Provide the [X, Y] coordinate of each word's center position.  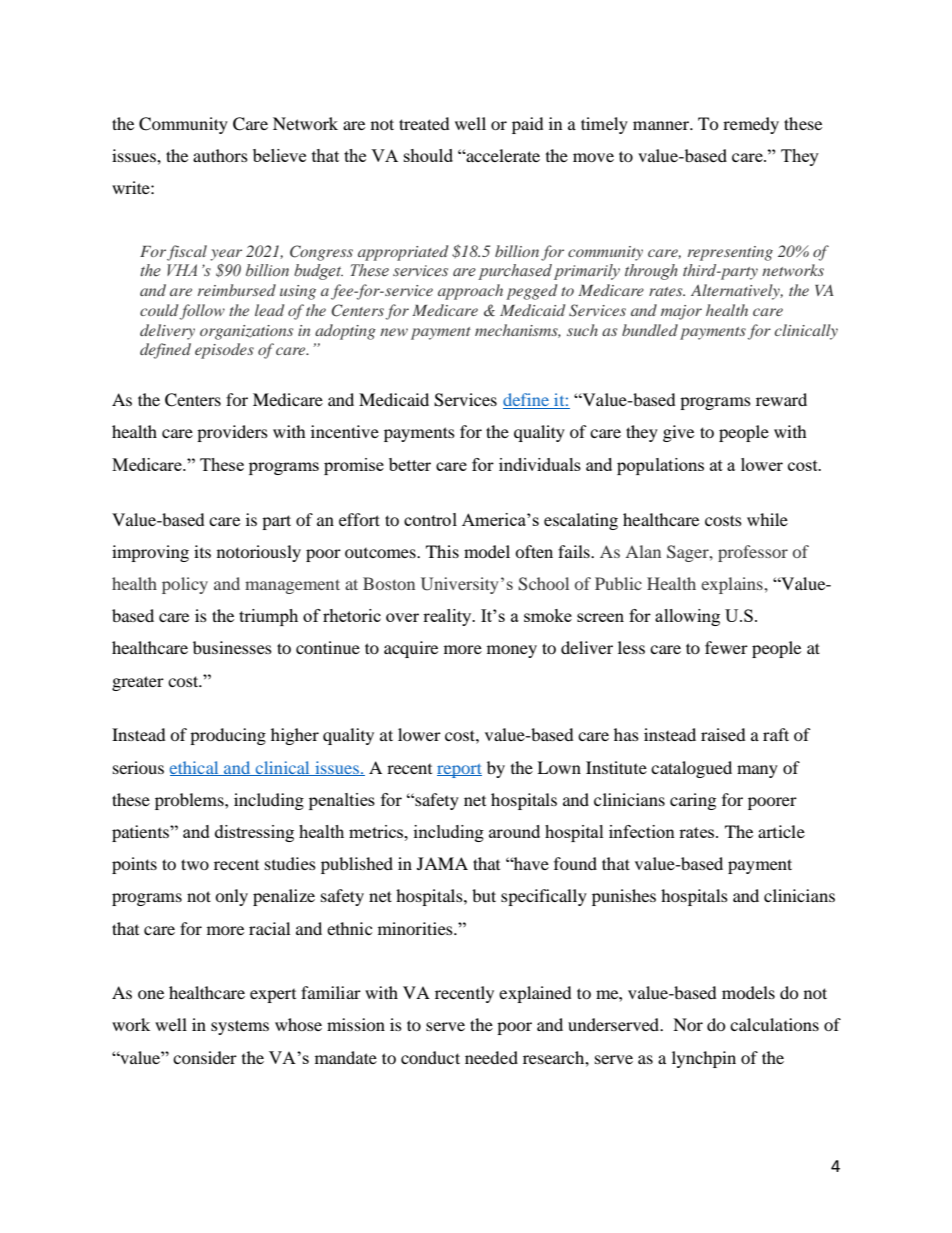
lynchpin [704, 1059]
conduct [430, 1057]
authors [220, 155]
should [428, 155]
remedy [751, 125]
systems [240, 1027]
